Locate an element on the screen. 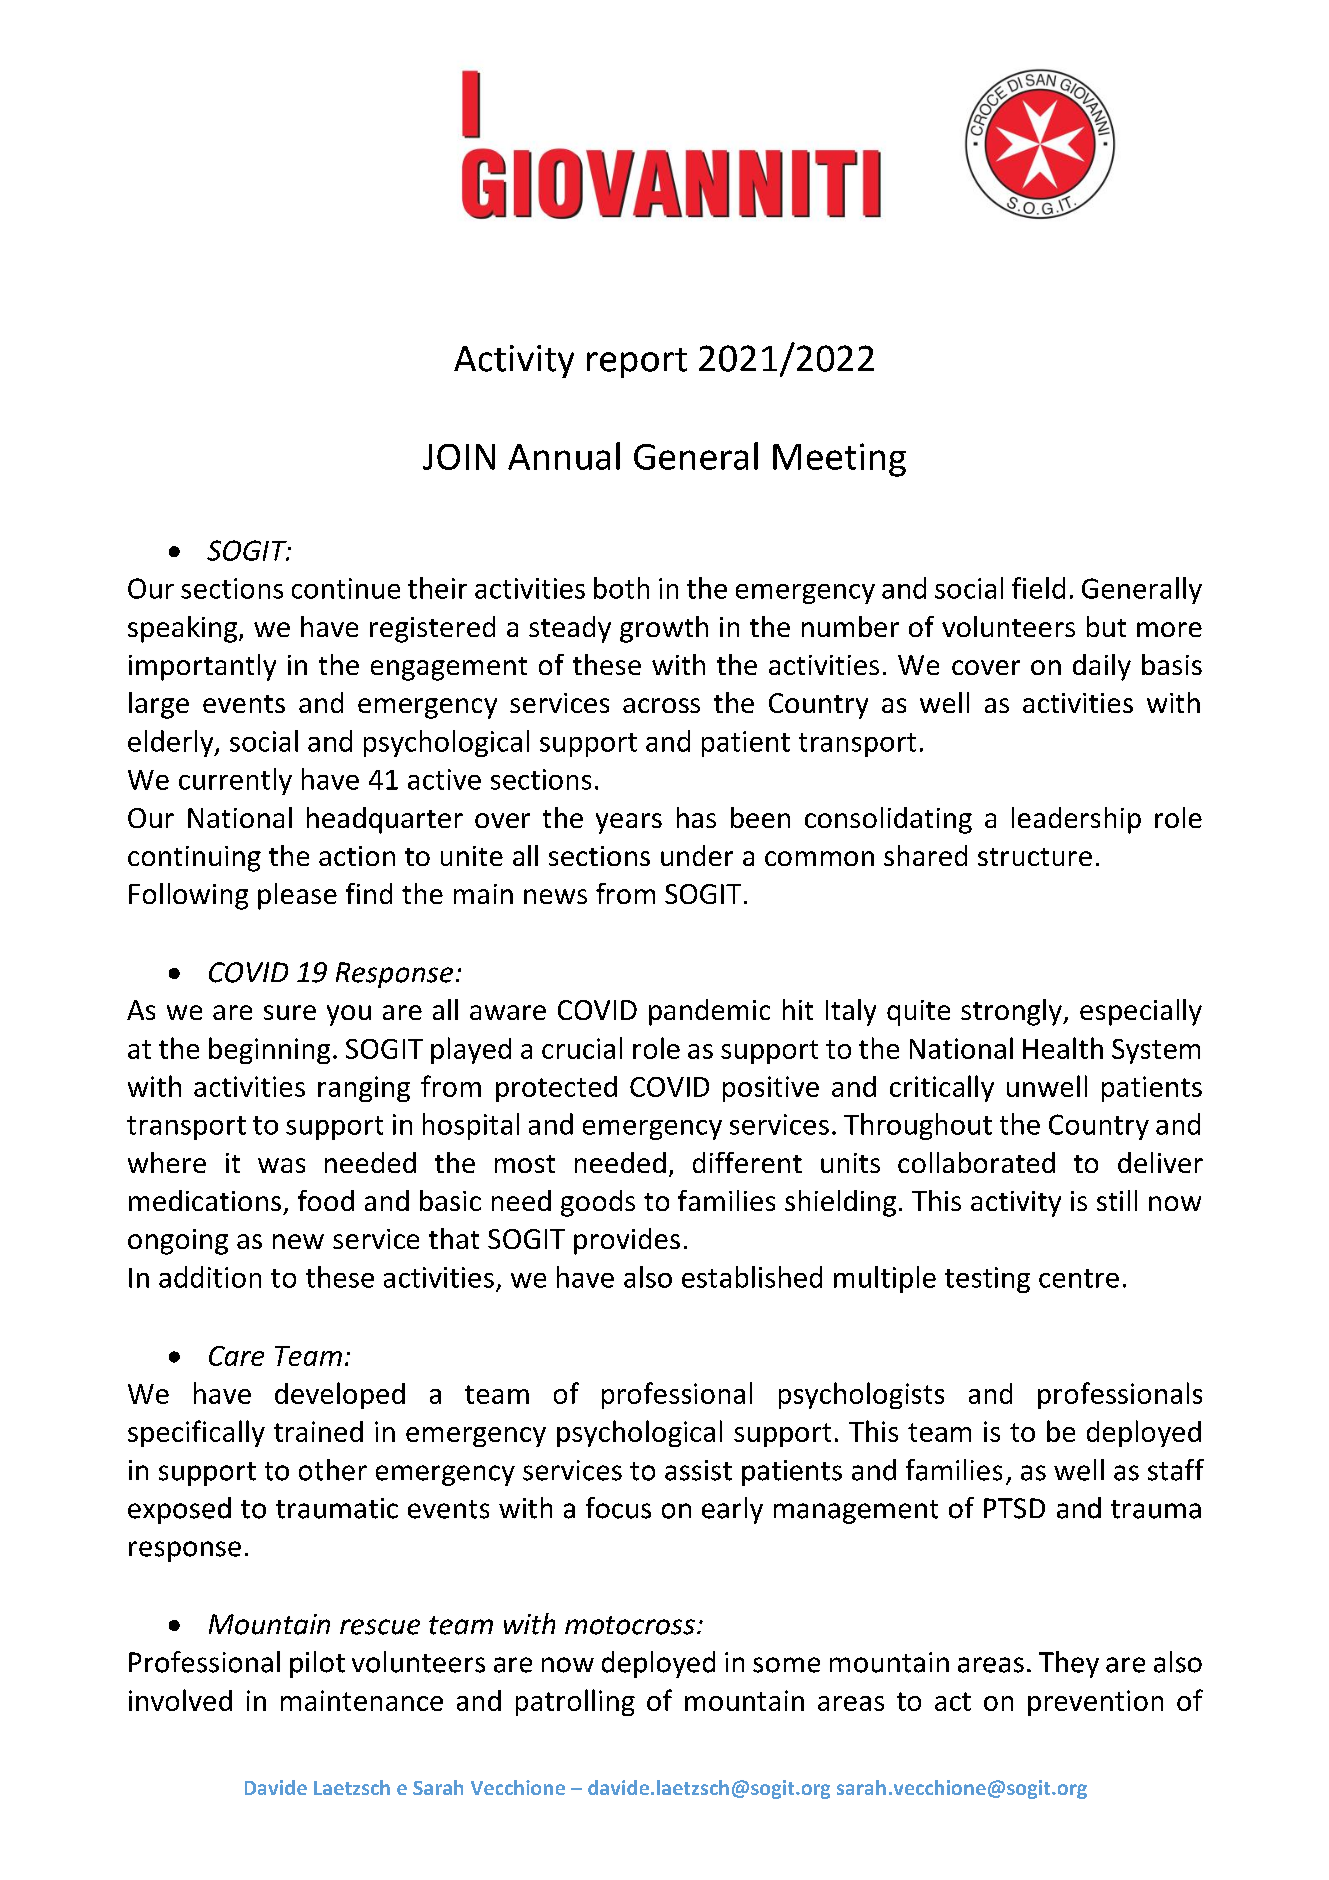 This screenshot has height=1880, width=1329. pandemic is located at coordinates (709, 1012).
